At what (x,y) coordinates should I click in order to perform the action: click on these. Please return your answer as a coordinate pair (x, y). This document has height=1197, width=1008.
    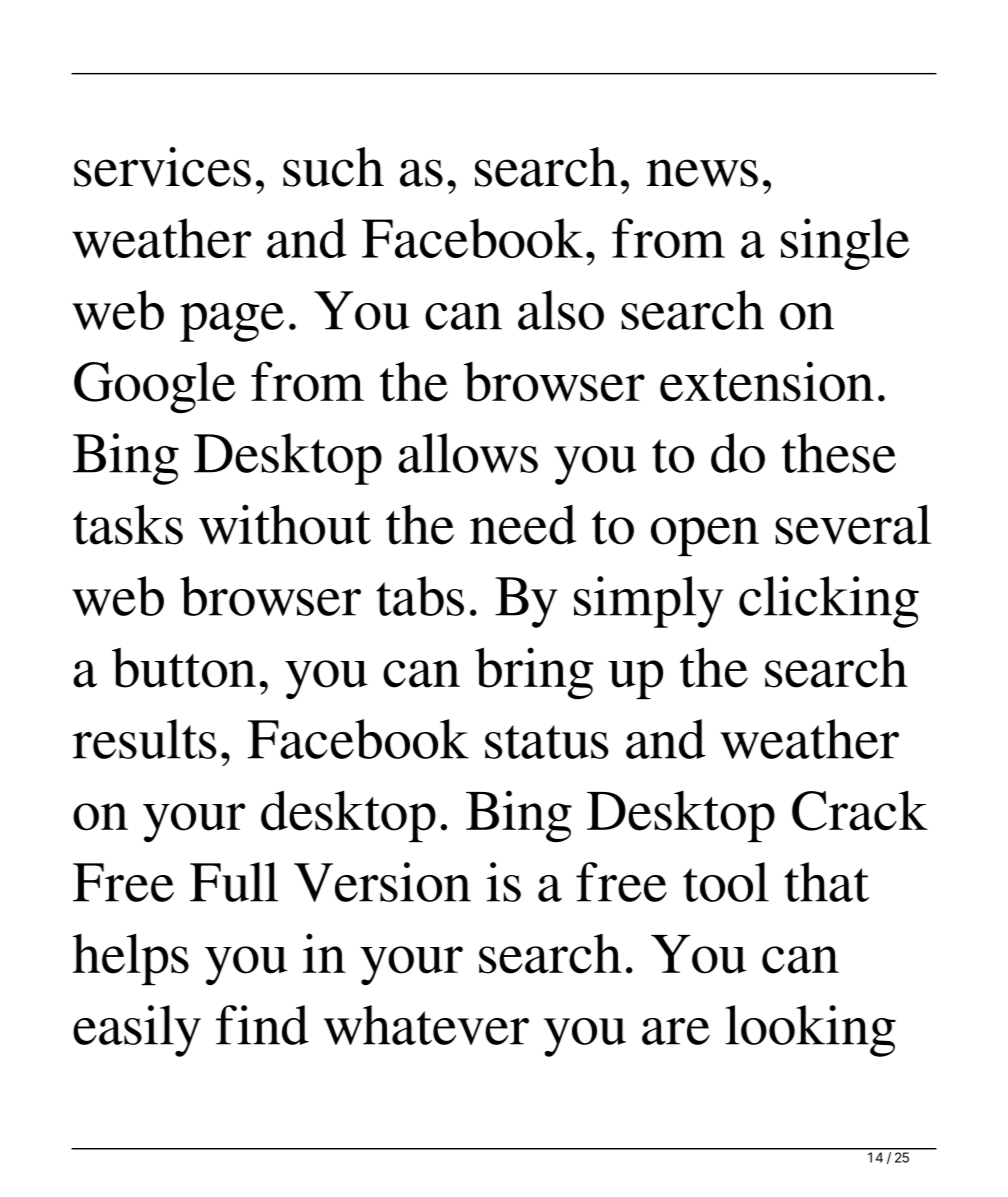
    Looking at the image, I should click on (839, 453).
